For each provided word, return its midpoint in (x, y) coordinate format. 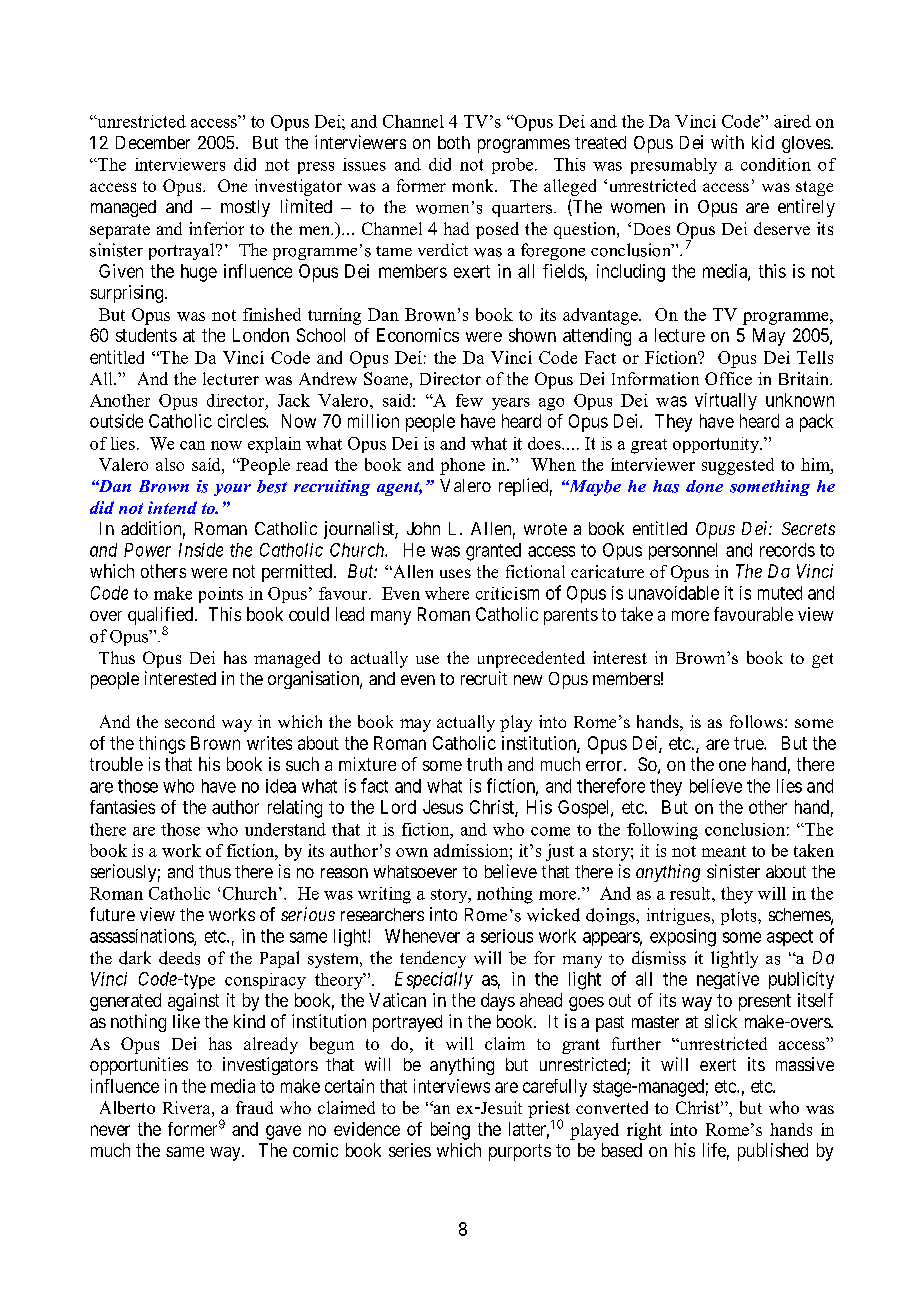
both (454, 142)
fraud (254, 1107)
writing (384, 895)
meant (724, 851)
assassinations (142, 937)
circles (242, 421)
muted (780, 593)
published (773, 1152)
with (727, 142)
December (153, 142)
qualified (162, 617)
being (450, 1131)
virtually (726, 401)
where (447, 593)
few (469, 400)
